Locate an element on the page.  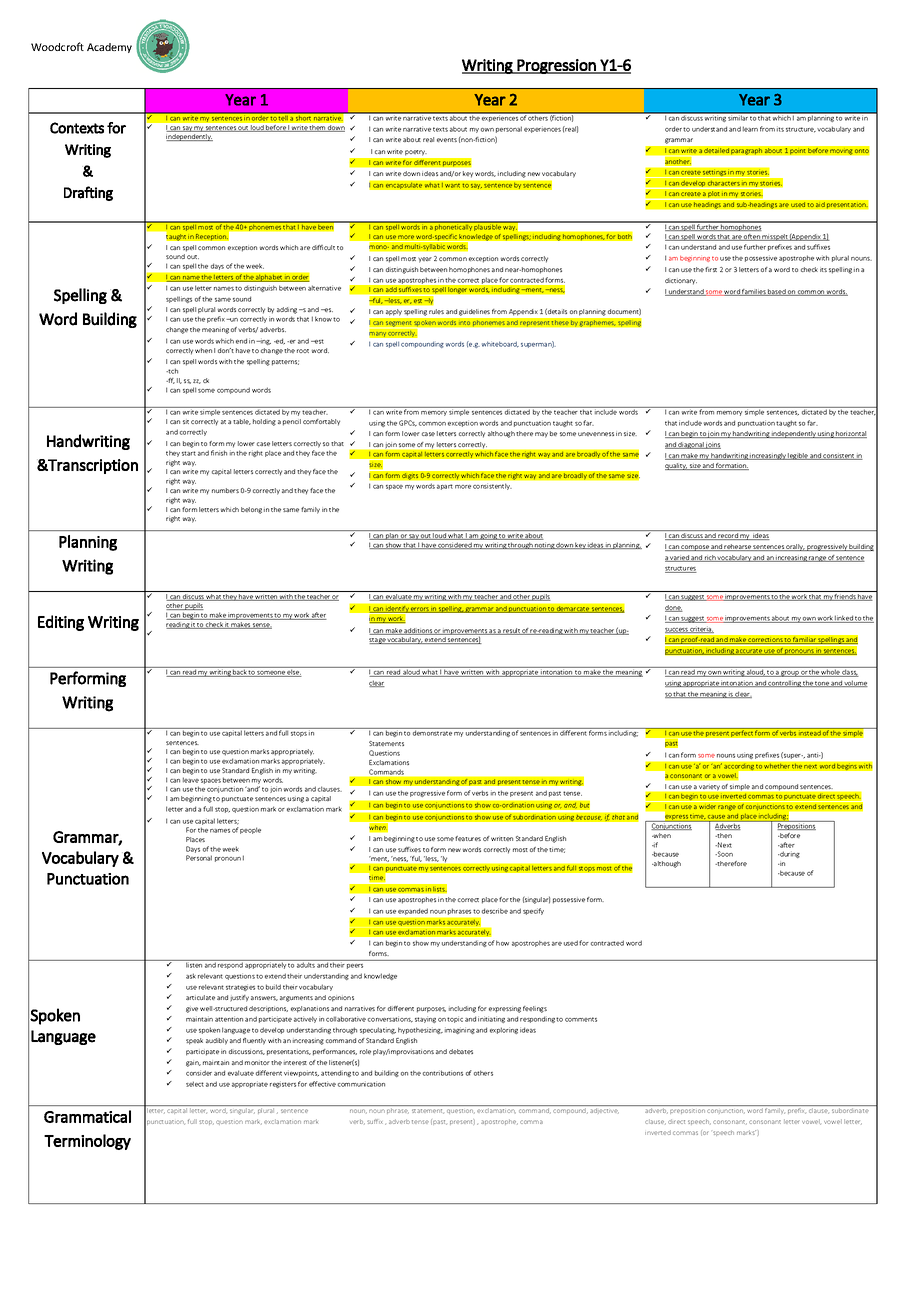
learn is located at coordinates (750, 129).
